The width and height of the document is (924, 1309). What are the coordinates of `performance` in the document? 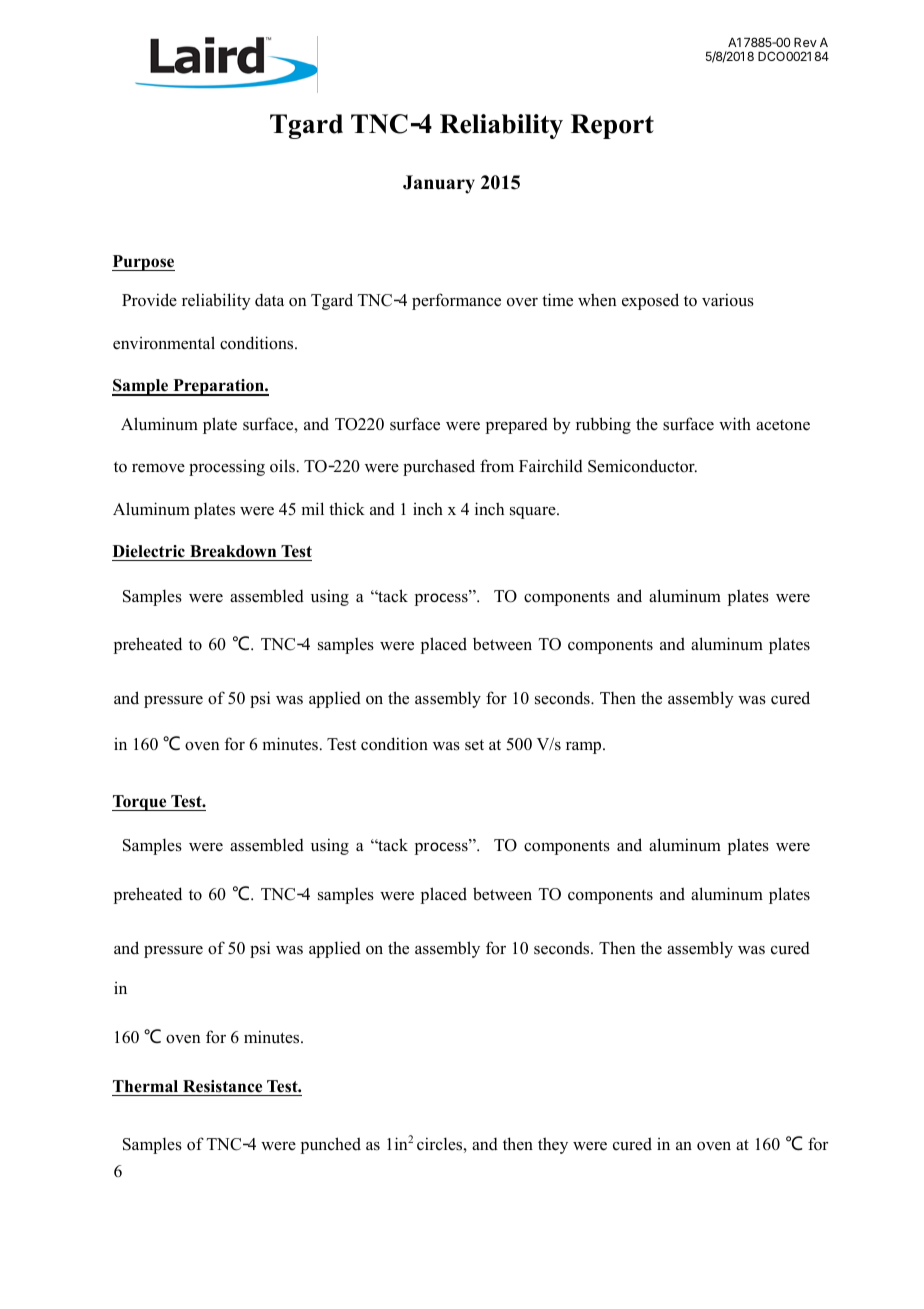 It's located at (456, 301).
